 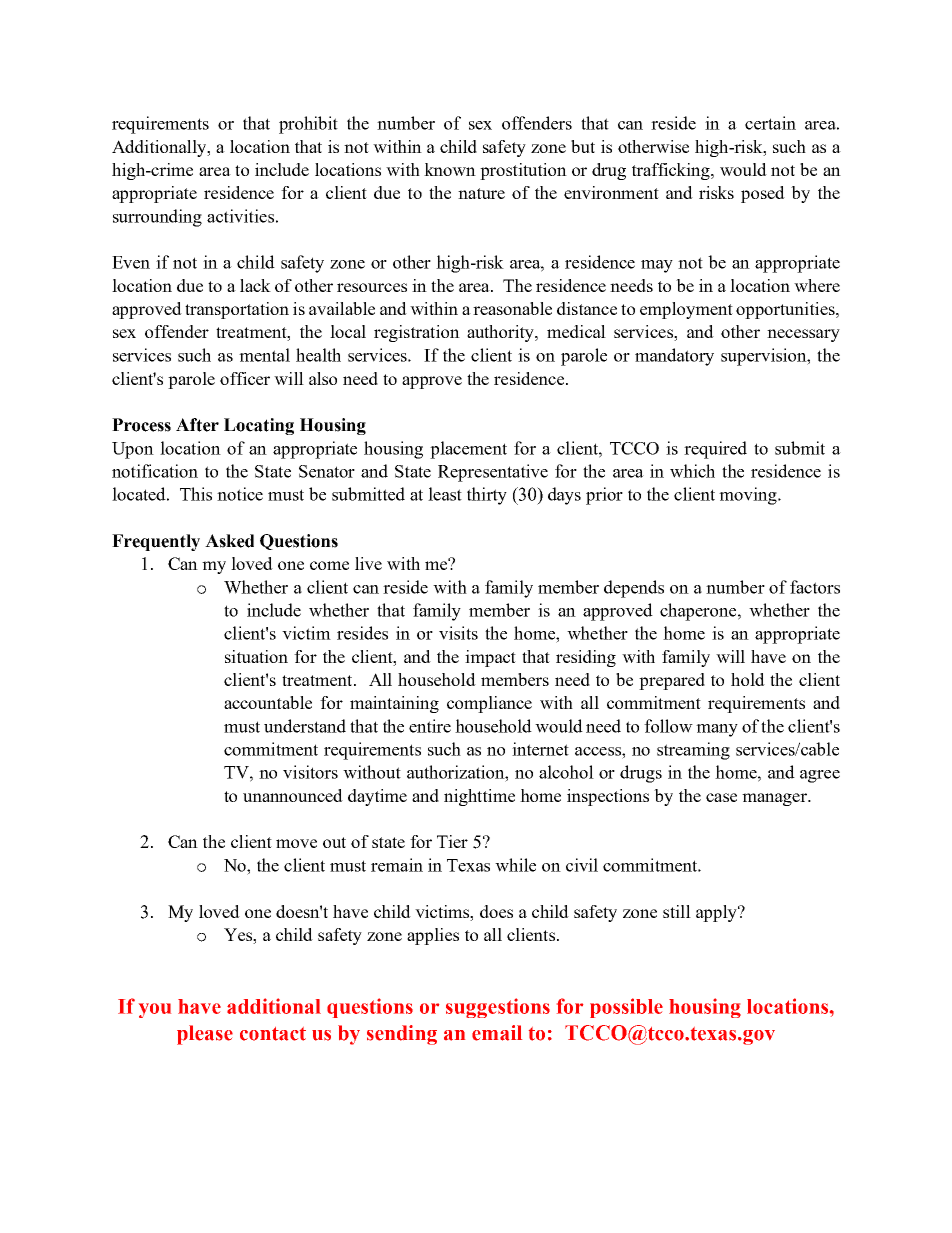 What do you see at coordinates (308, 125) in the screenshot?
I see `prohibit` at bounding box center [308, 125].
